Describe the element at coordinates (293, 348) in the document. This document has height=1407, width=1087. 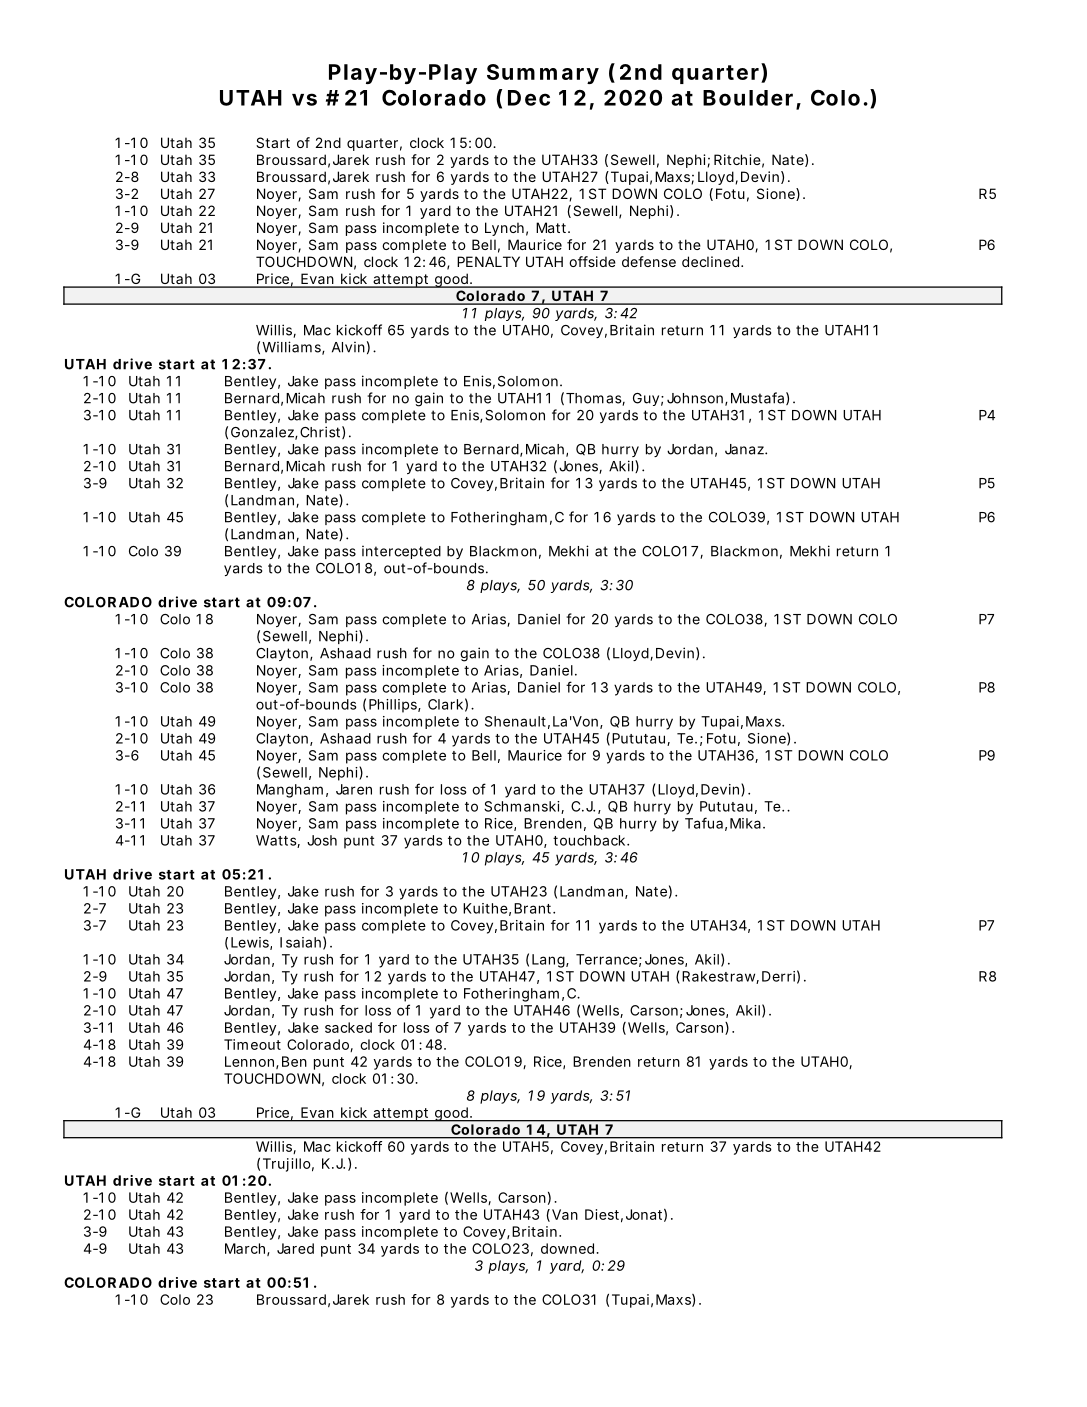
I see `Williams` at that location.
